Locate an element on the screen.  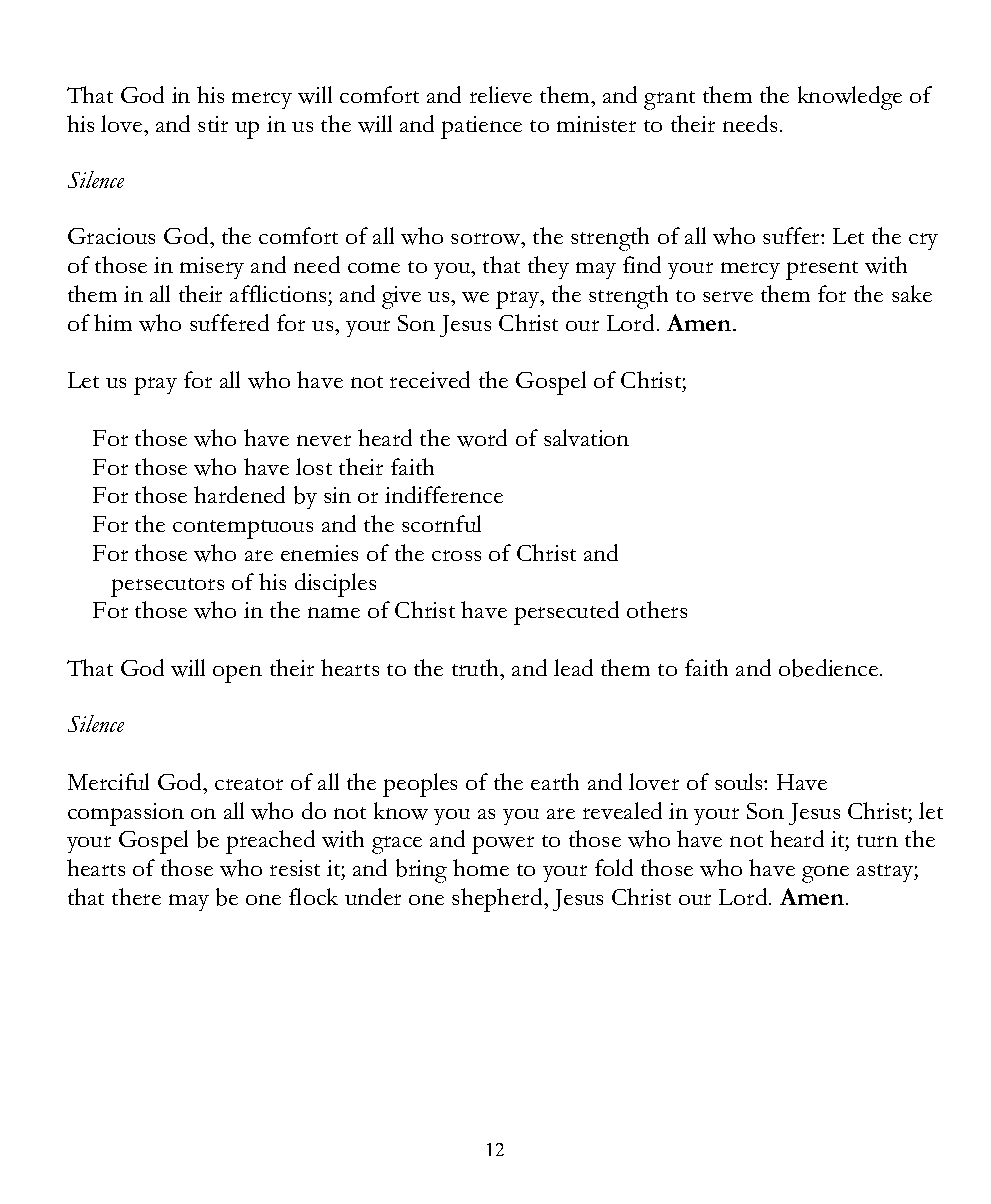
there is located at coordinates (136, 896).
